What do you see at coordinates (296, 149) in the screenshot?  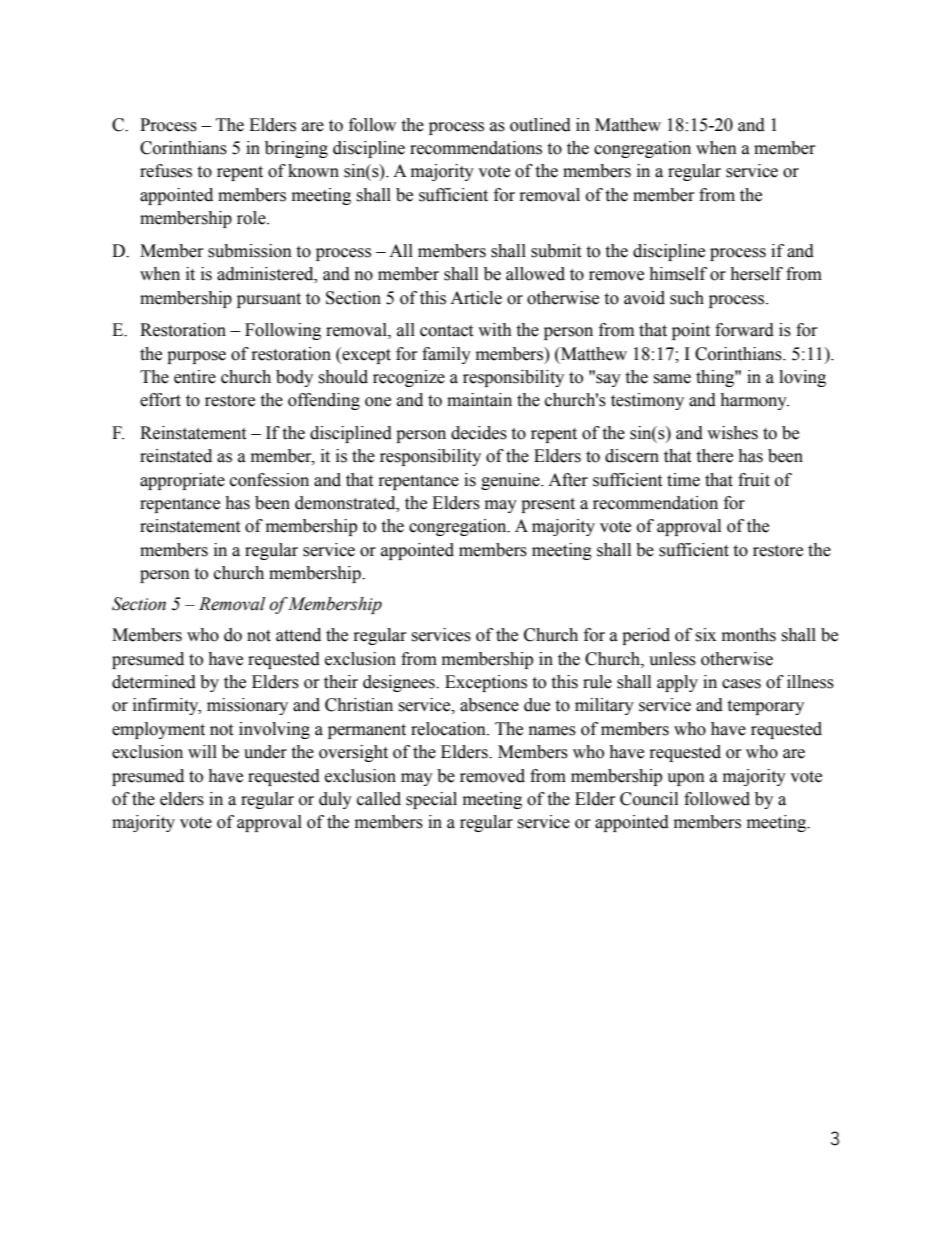 I see `bringing` at bounding box center [296, 149].
